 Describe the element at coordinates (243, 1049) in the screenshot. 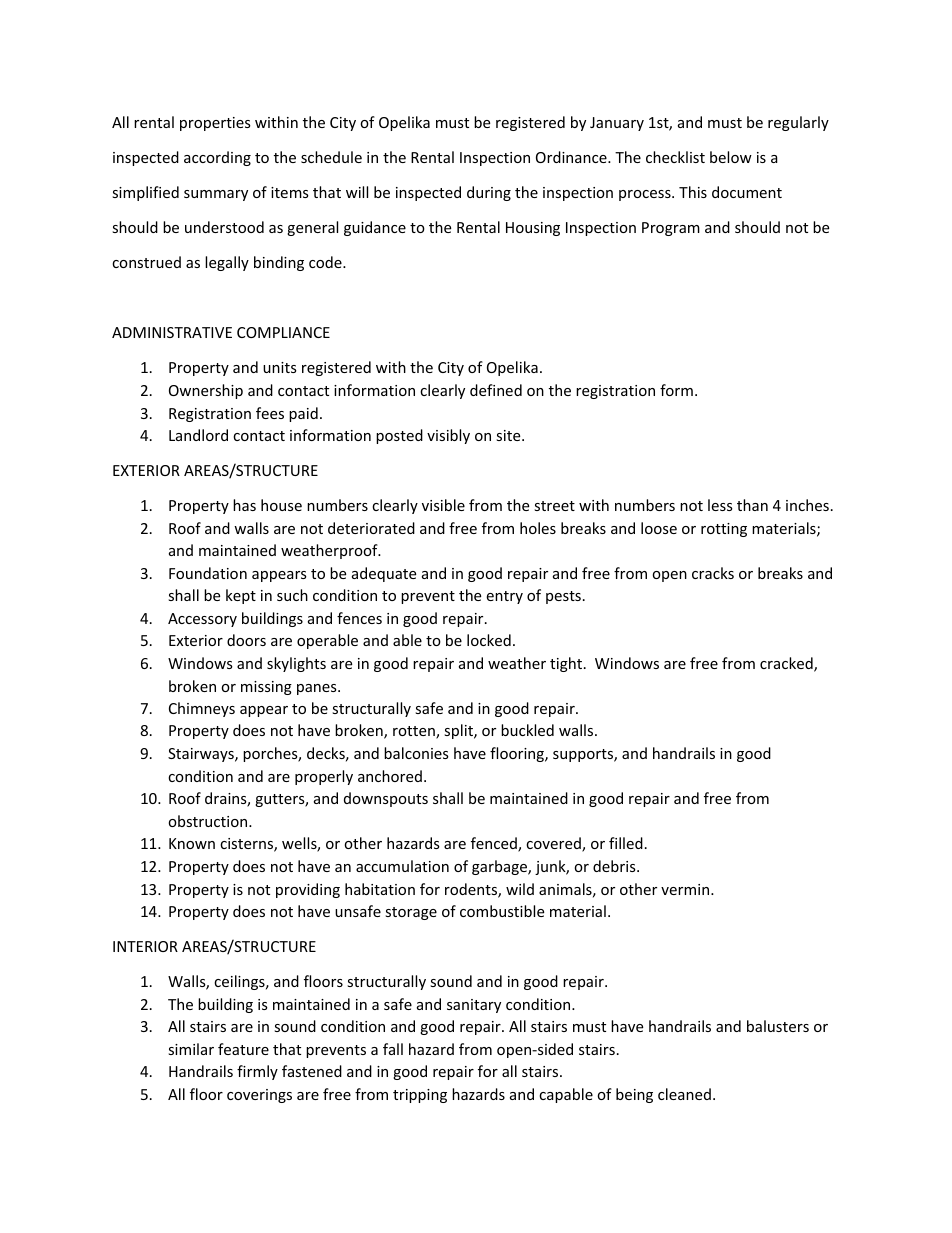

I see `feature` at that location.
